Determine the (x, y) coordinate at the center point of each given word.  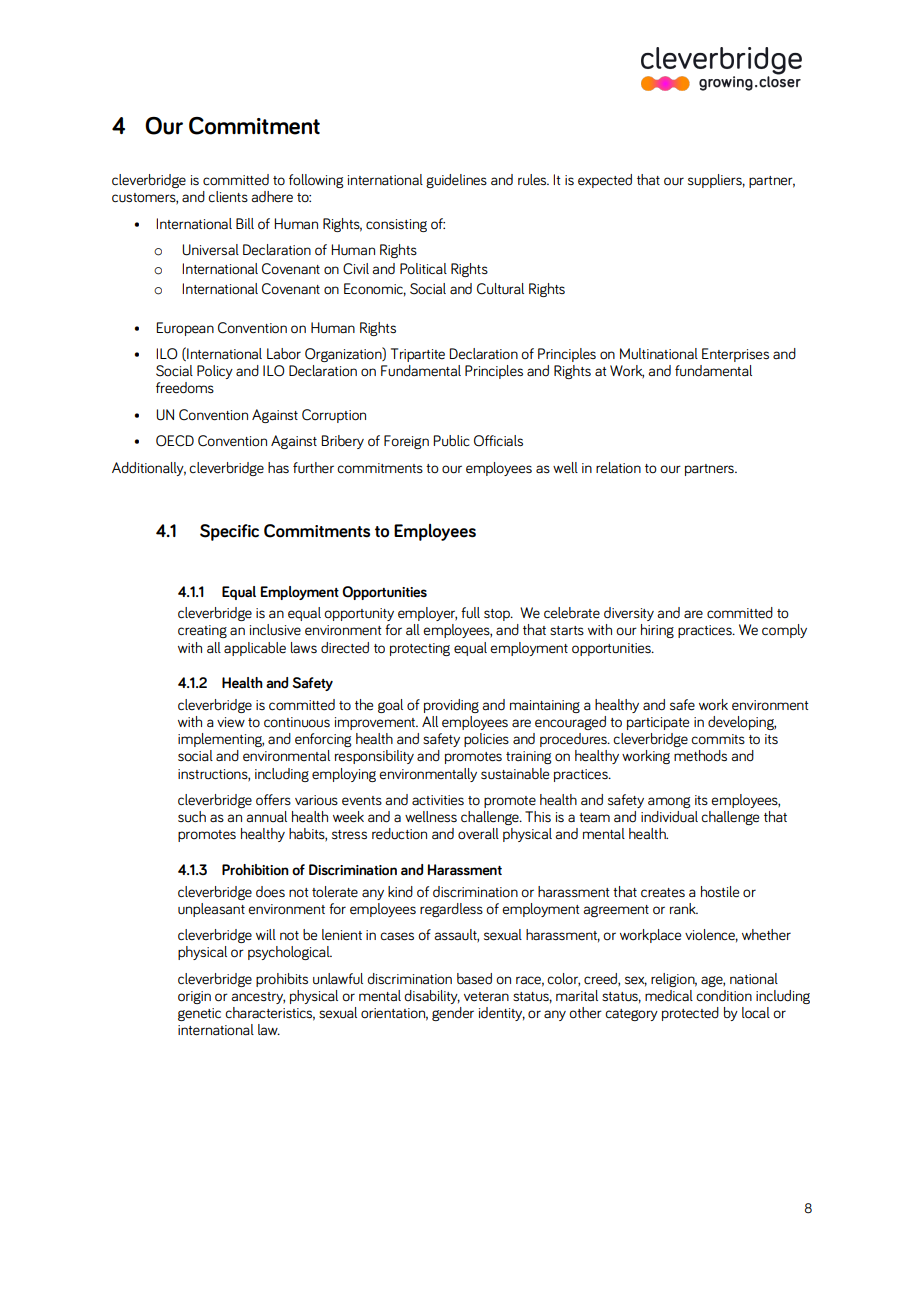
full (470, 613)
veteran (486, 997)
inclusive (275, 630)
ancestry (258, 998)
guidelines (456, 181)
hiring (657, 631)
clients (228, 197)
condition (724, 996)
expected (605, 181)
